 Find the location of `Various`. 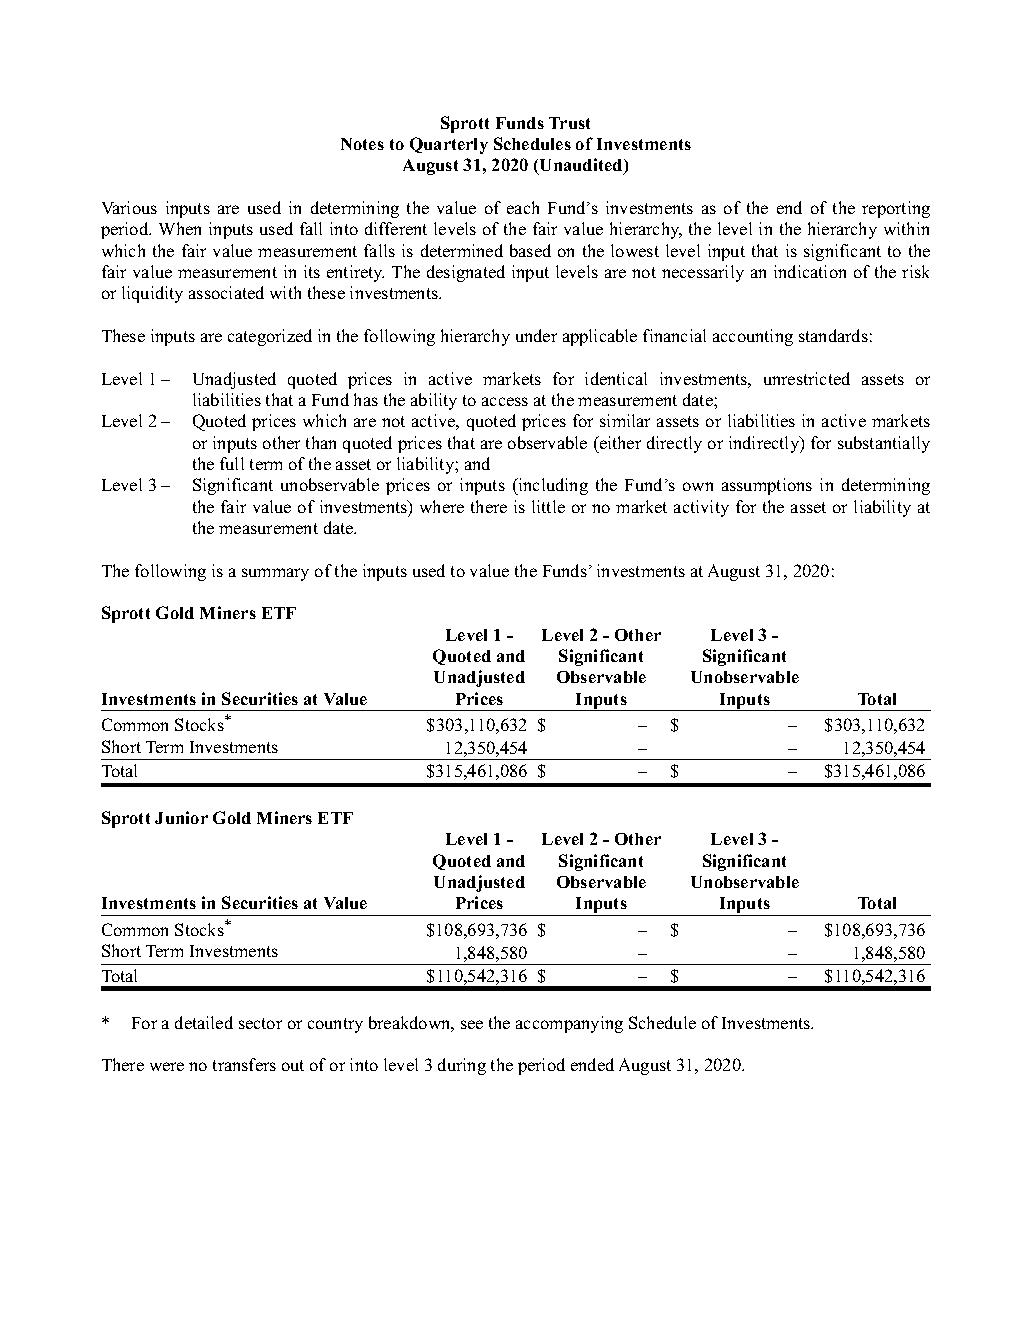

Various is located at coordinates (129, 207).
